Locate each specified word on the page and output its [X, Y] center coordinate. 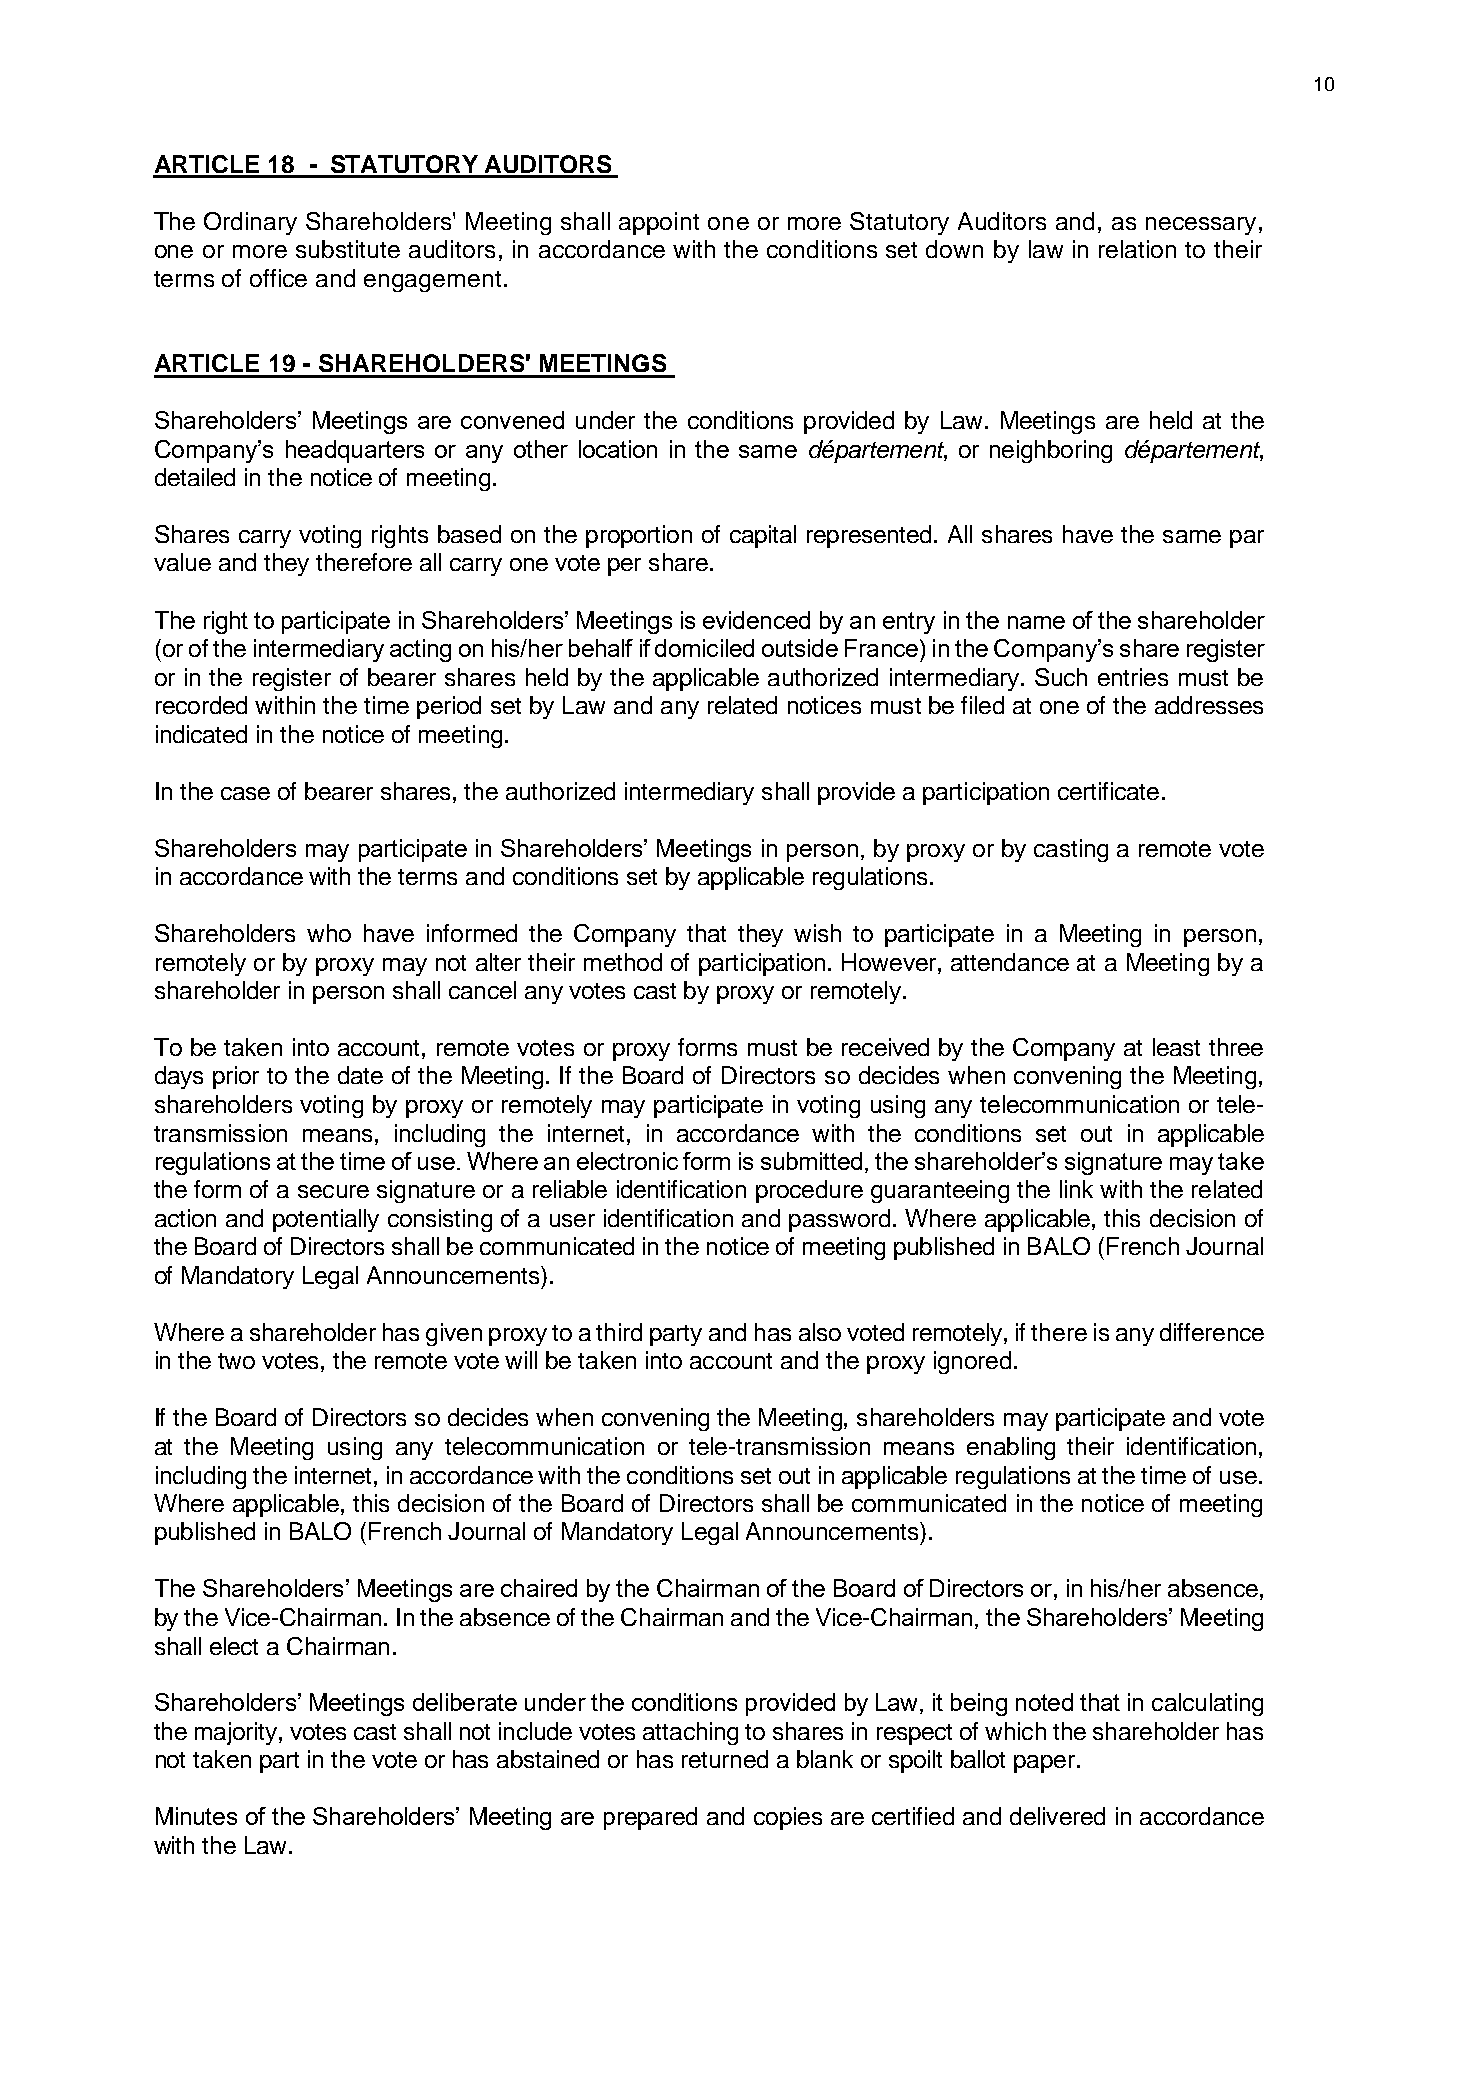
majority [236, 1733]
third [619, 1332]
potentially [326, 1220]
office [278, 278]
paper [1044, 1764]
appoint [659, 223]
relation [1137, 249]
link [1076, 1189]
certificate [1108, 791]
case [245, 793]
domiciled [704, 648]
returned [725, 1759]
